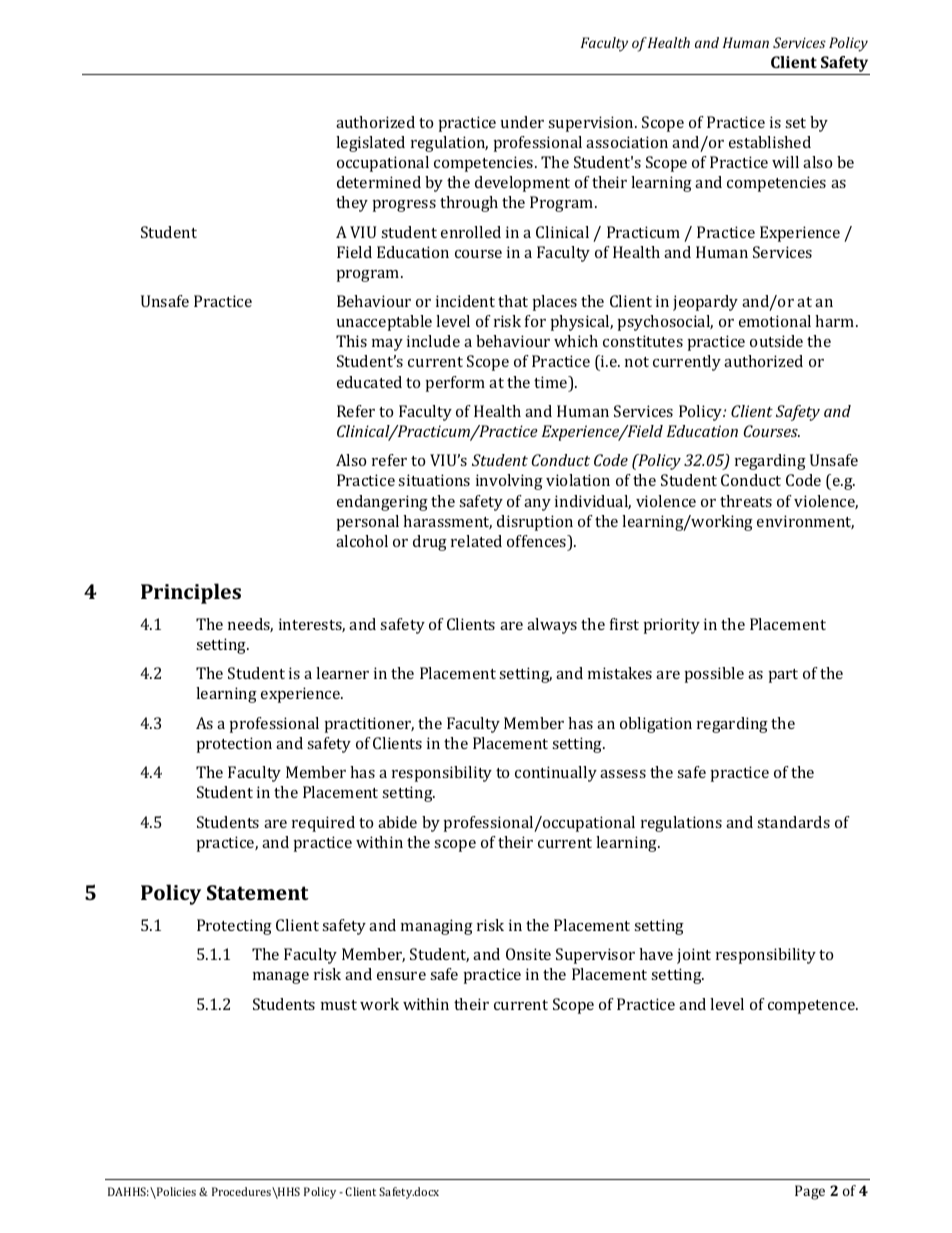  I want to click on development, so click(522, 184).
